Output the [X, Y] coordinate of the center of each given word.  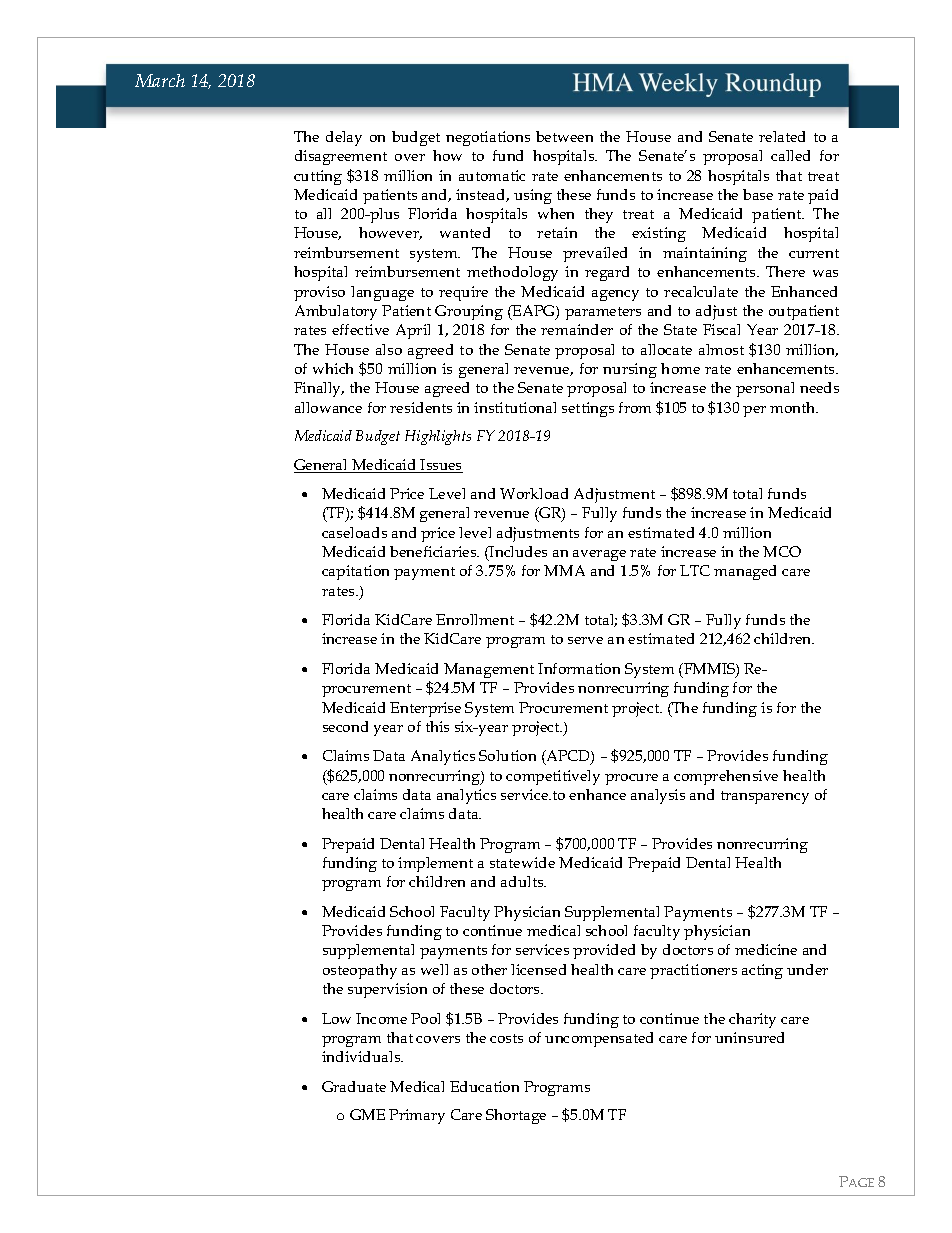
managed [745, 572]
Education [484, 1086]
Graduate [354, 1086]
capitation [355, 572]
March [160, 80]
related [782, 136]
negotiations [488, 138]
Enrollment [475, 619]
